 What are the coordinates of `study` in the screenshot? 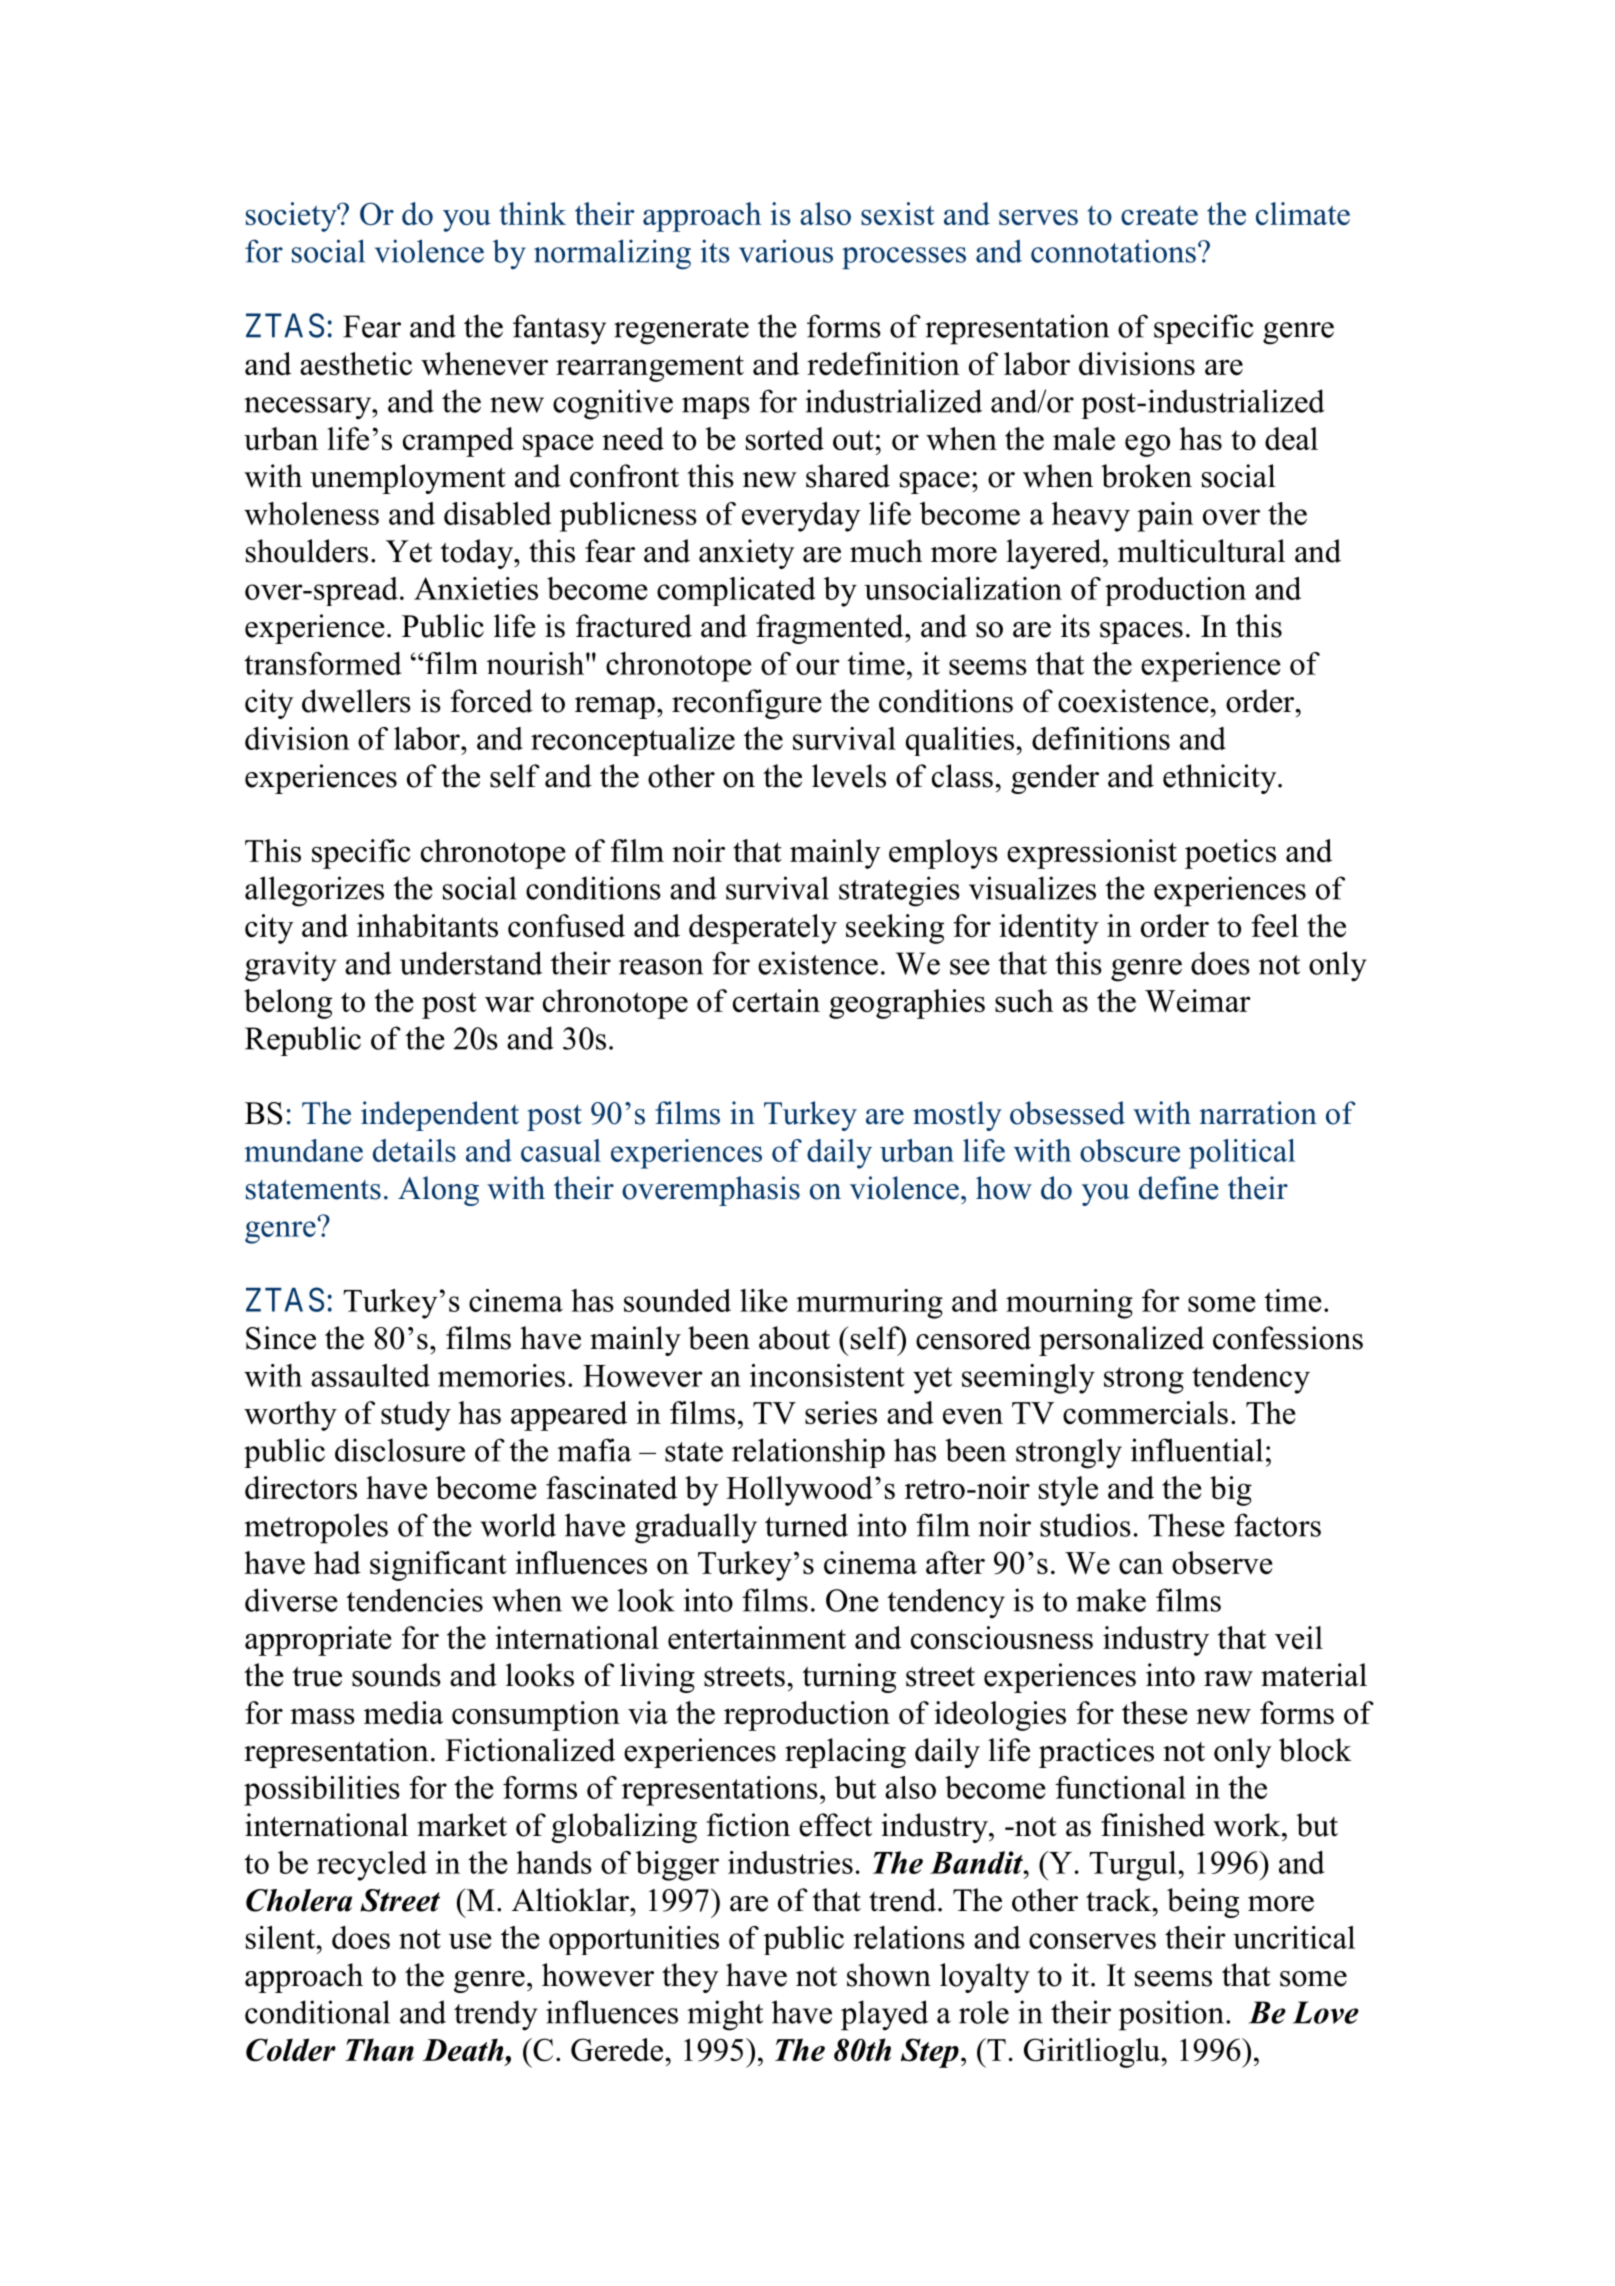 It's located at (416, 1416).
